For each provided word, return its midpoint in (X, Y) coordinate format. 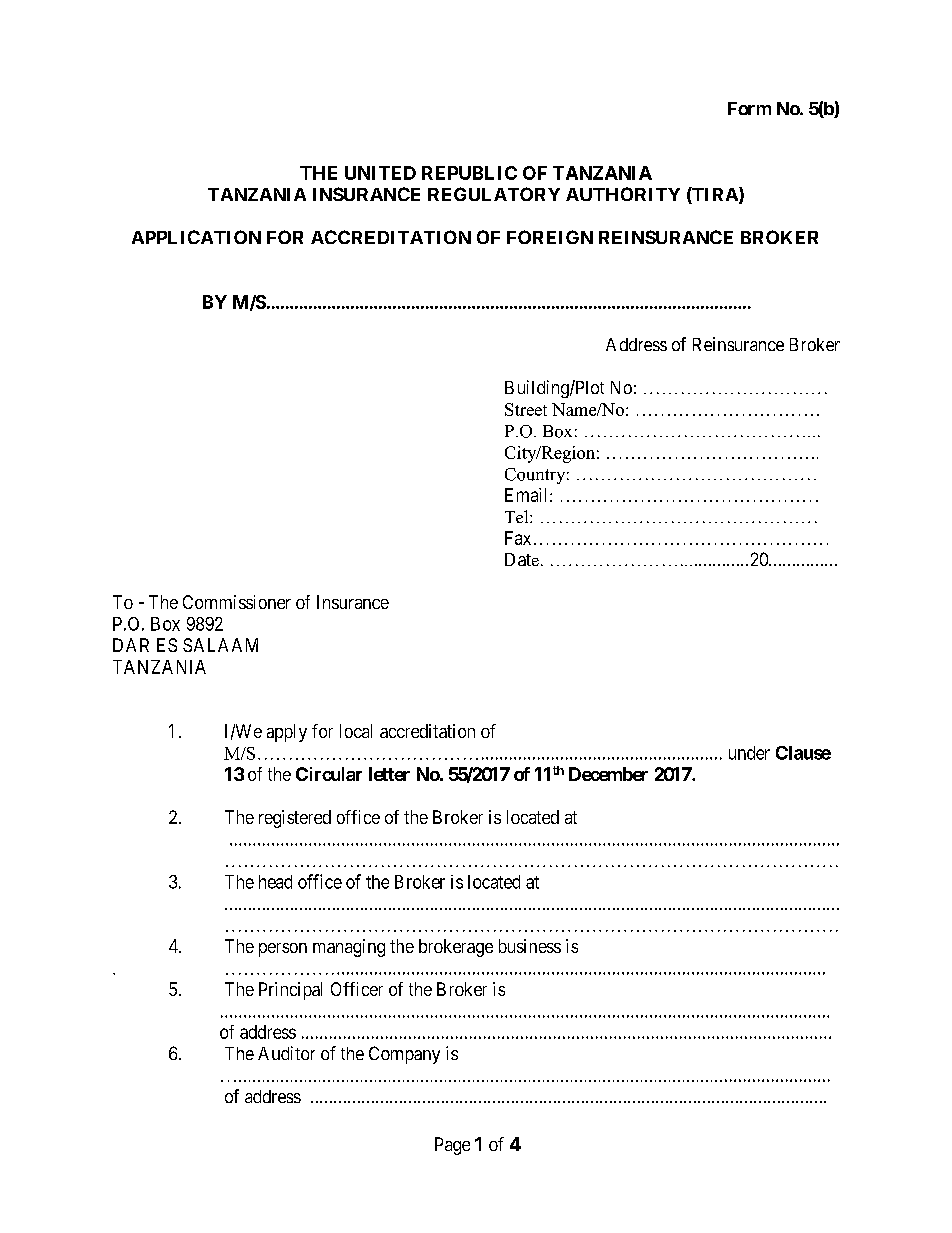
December (608, 774)
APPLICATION (196, 237)
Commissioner (237, 602)
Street (526, 409)
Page (452, 1146)
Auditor (286, 1053)
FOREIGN (550, 237)
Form (749, 108)
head (275, 882)
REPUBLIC (469, 173)
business (530, 946)
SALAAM (220, 645)
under (749, 753)
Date (522, 559)
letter (389, 774)
